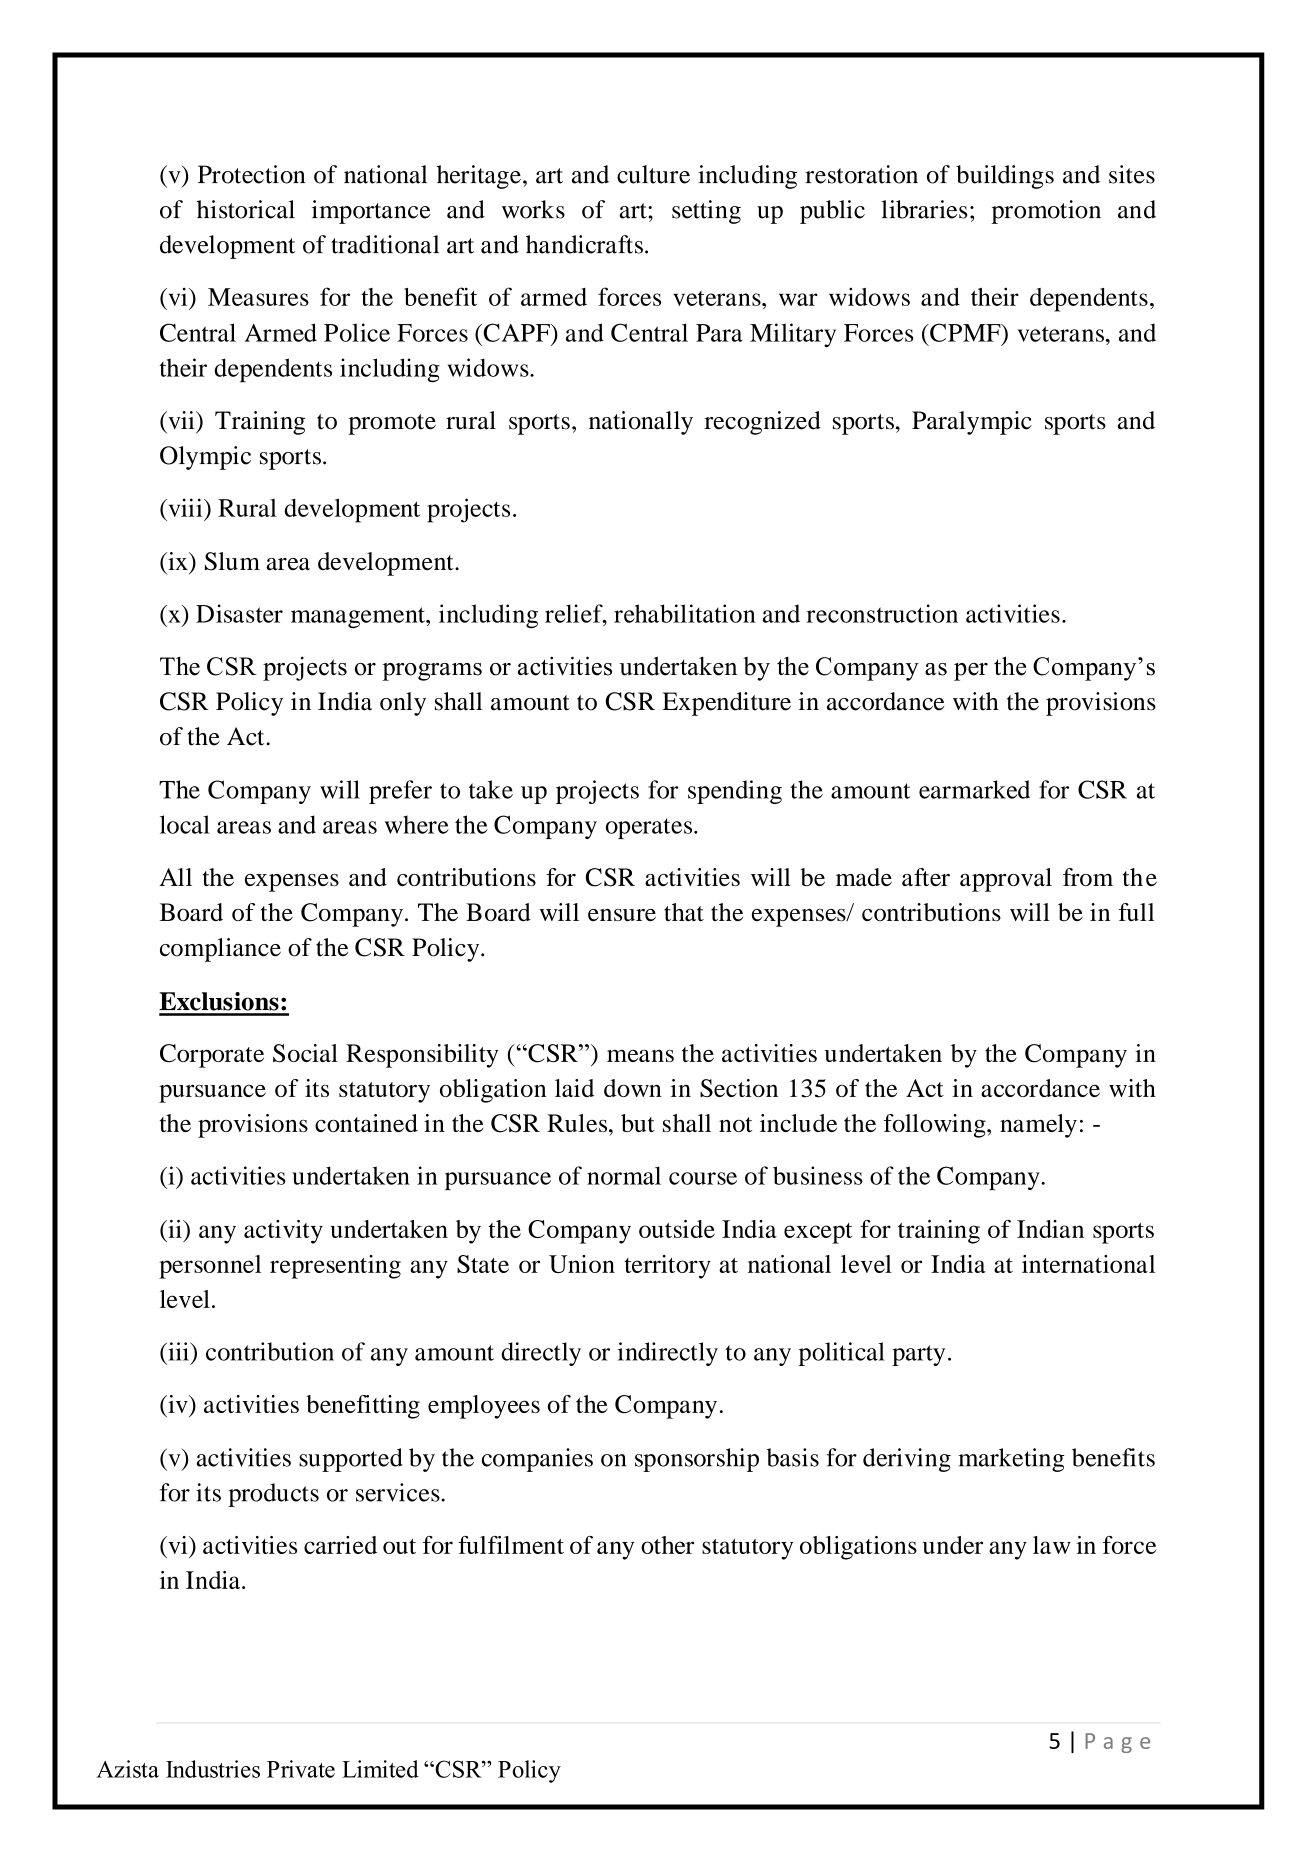 This document has height=1861, width=1316. What do you see at coordinates (239, 613) in the document?
I see `Disaster` at bounding box center [239, 613].
